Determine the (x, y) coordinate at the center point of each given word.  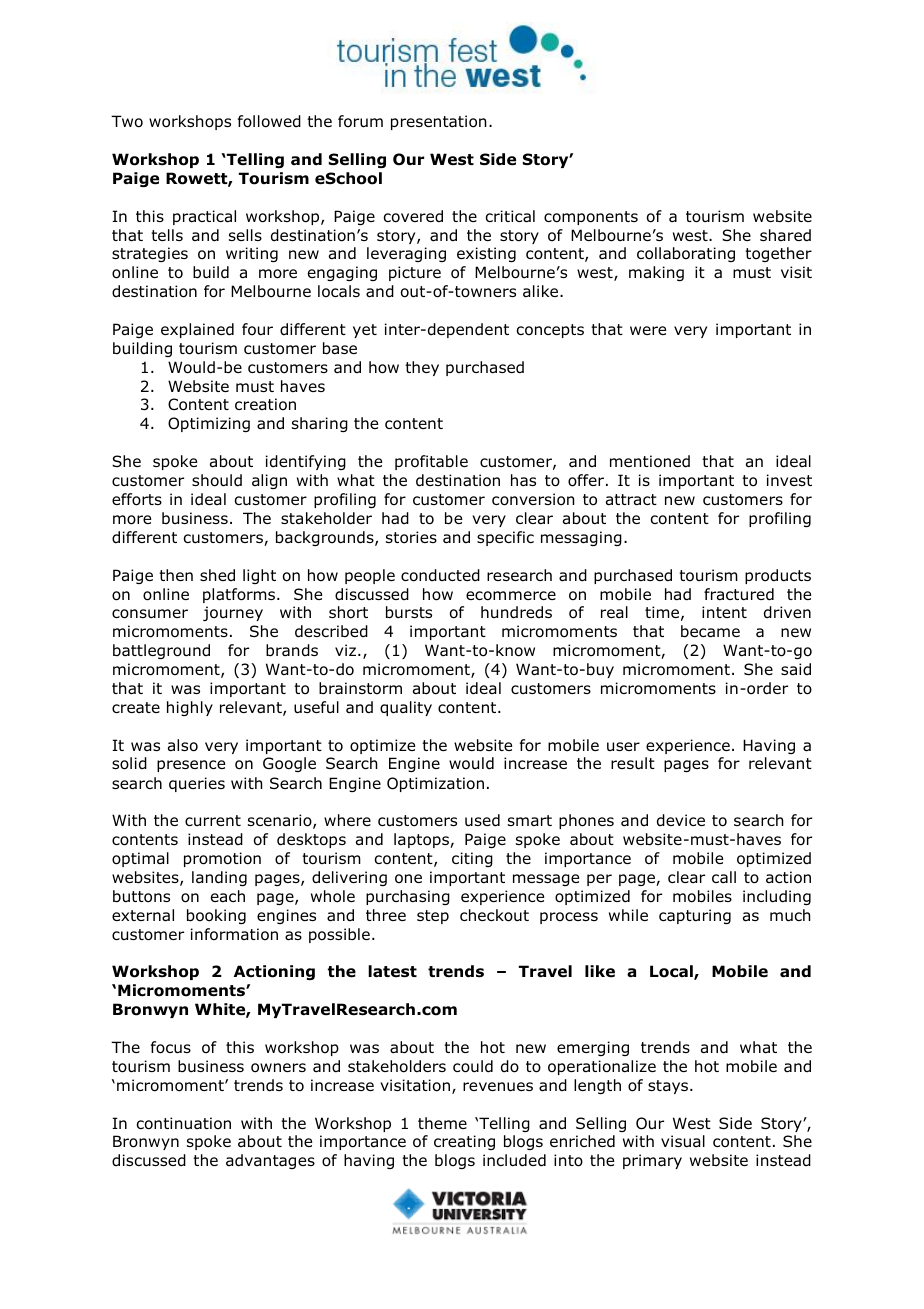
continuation (184, 1123)
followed (269, 121)
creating (464, 1142)
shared (785, 235)
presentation (439, 122)
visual (683, 1141)
